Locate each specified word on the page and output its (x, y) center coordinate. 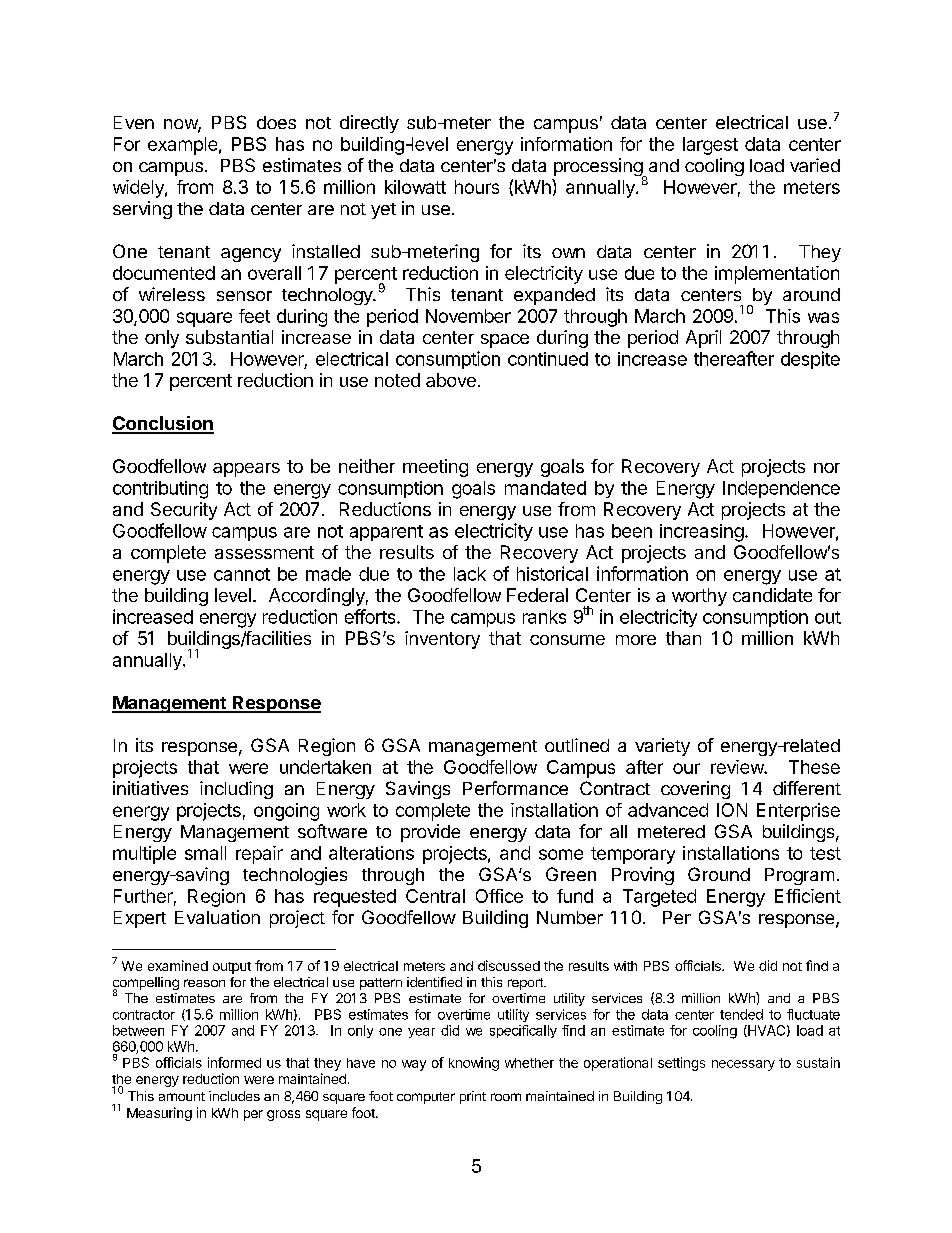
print (473, 1097)
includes (234, 1096)
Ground (719, 874)
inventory (442, 640)
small (205, 853)
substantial (229, 337)
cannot (242, 574)
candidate (772, 595)
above (451, 380)
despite (810, 360)
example (182, 146)
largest (710, 146)
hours (477, 187)
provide (430, 833)
